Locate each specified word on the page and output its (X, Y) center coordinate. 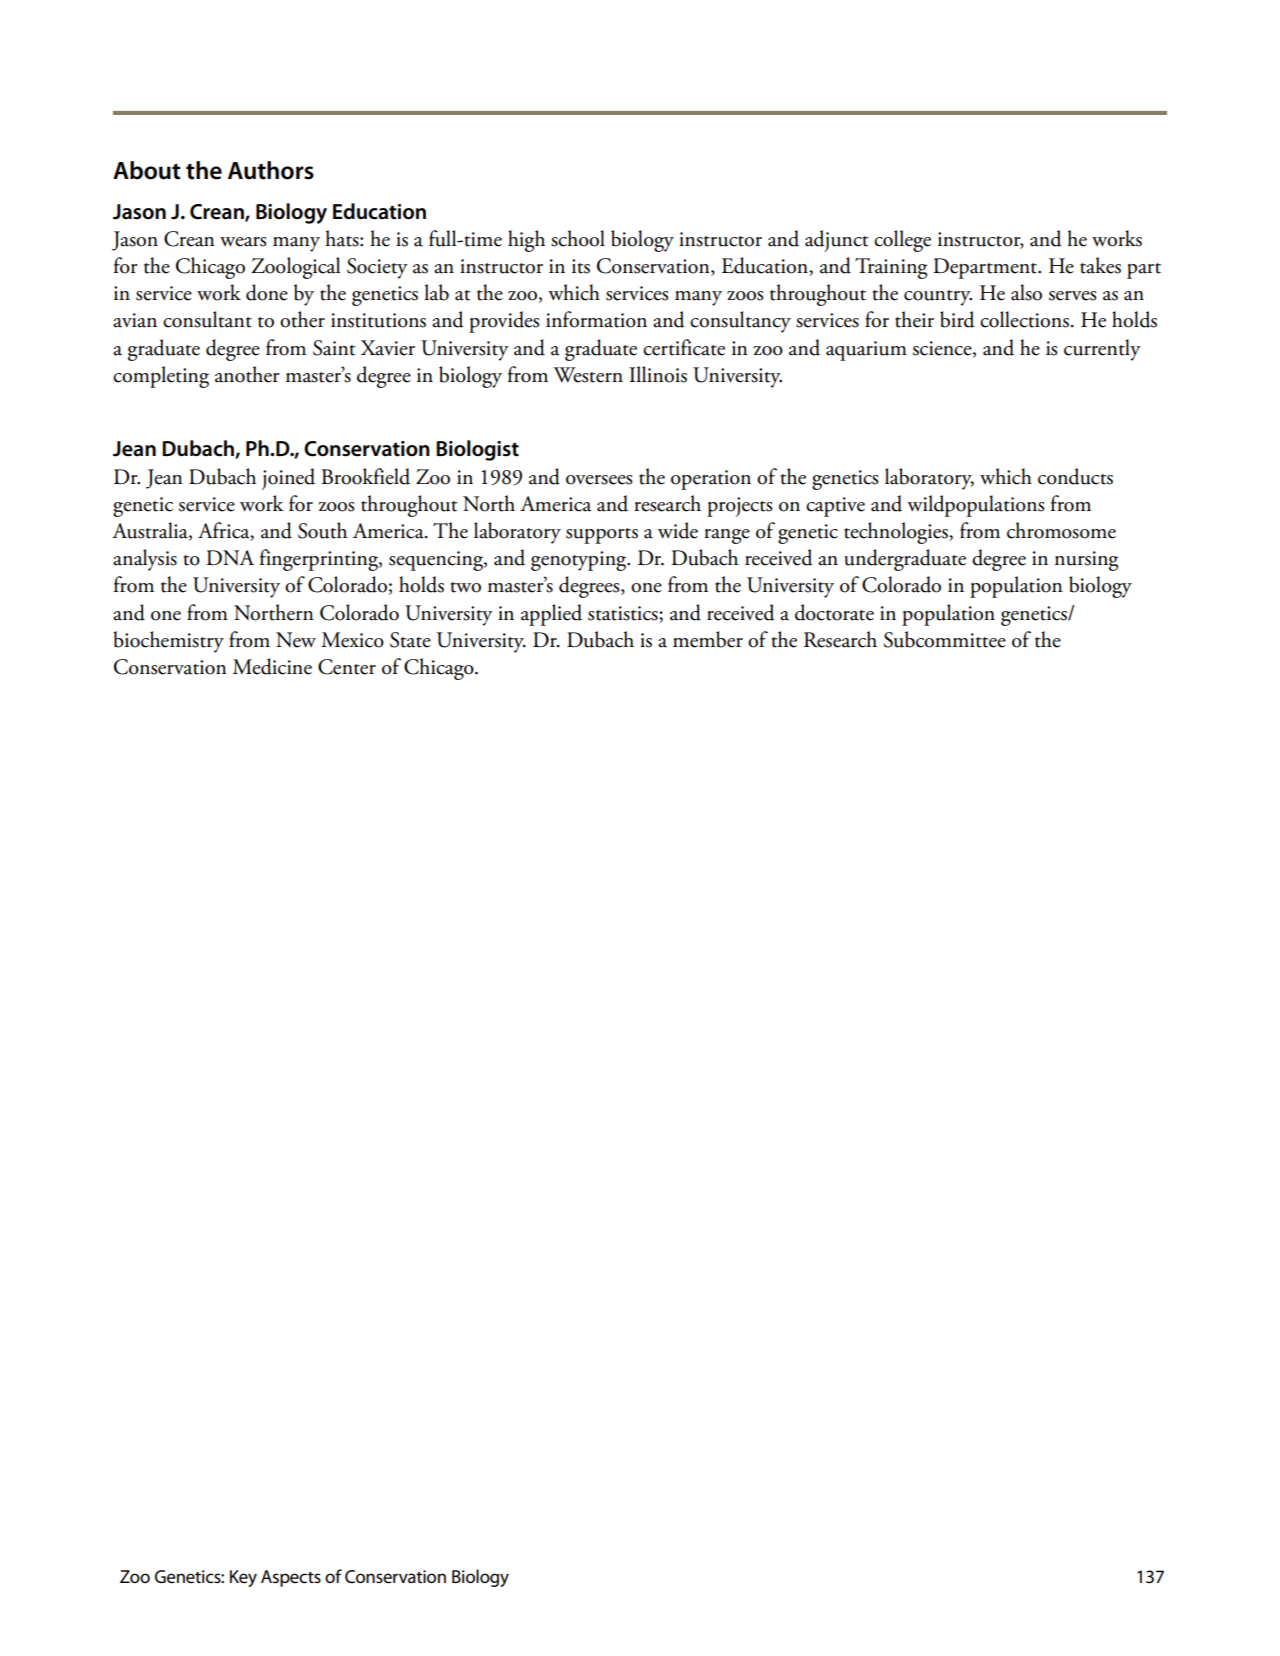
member (708, 639)
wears (243, 242)
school (578, 238)
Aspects (291, 1578)
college (902, 241)
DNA (230, 557)
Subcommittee (945, 639)
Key (243, 1578)
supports (602, 536)
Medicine (272, 666)
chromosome (1061, 530)
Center (347, 667)
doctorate (834, 612)
